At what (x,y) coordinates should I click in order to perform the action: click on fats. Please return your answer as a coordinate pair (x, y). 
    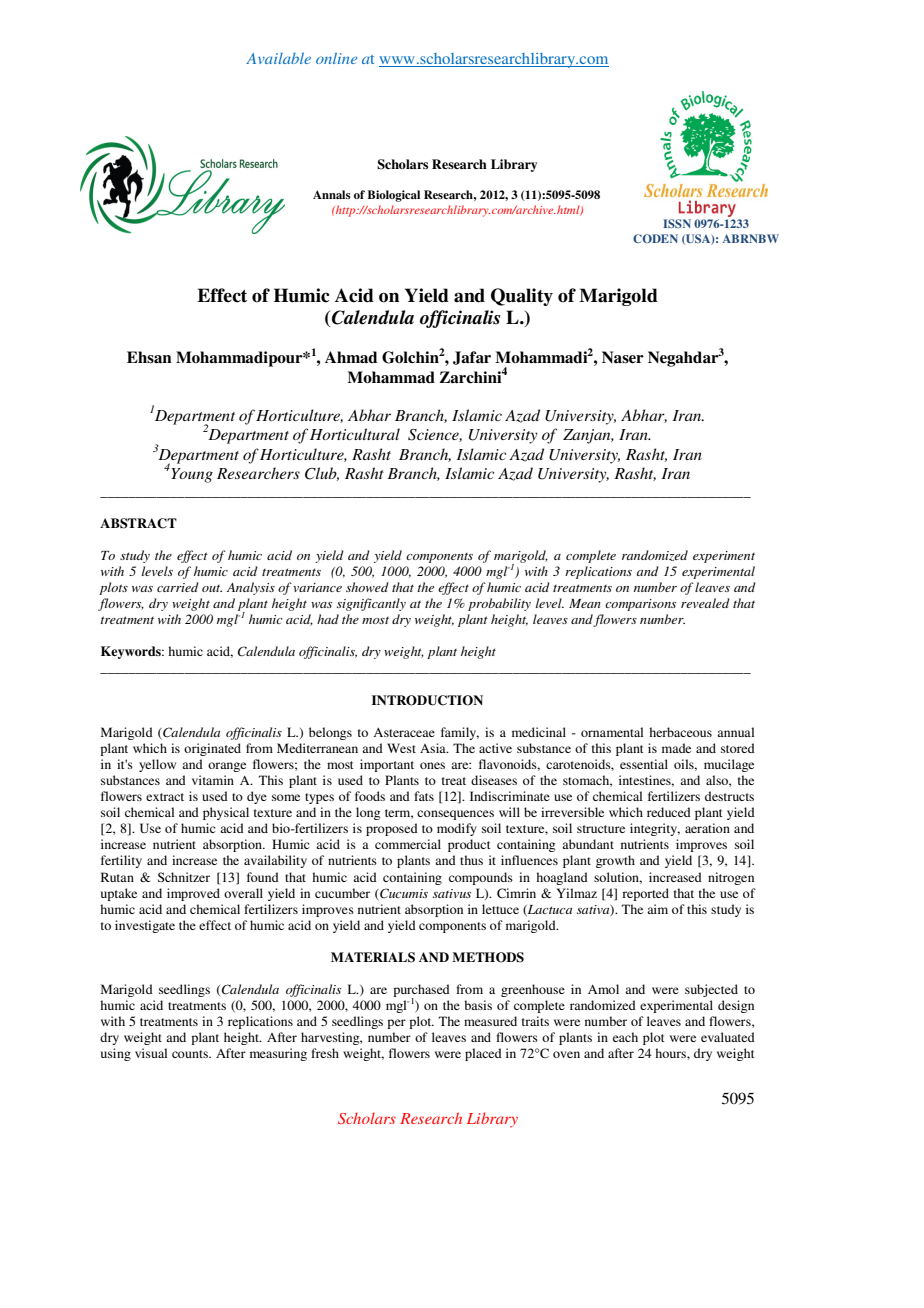
    Looking at the image, I should click on (424, 796).
